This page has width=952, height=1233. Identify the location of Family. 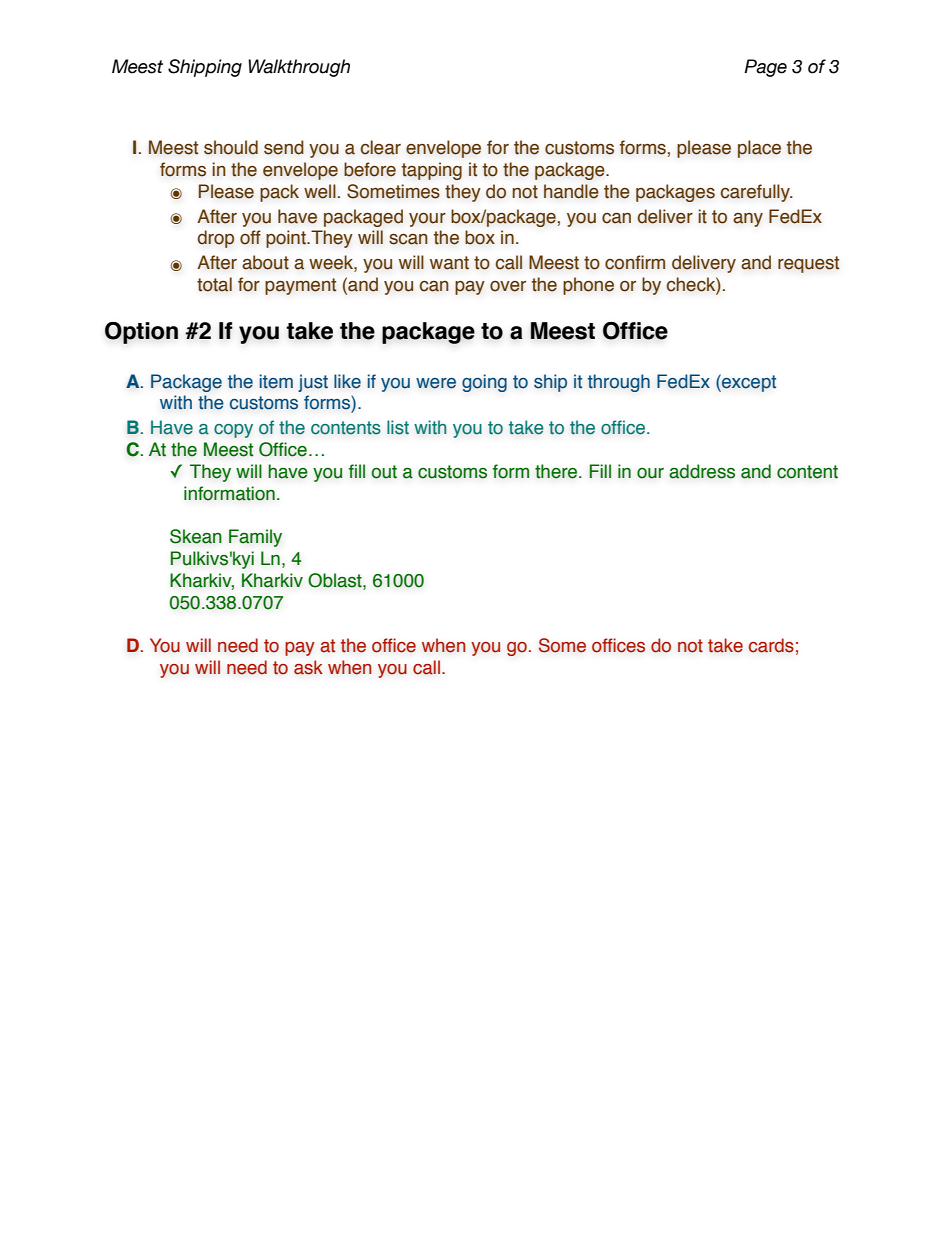
(255, 538).
